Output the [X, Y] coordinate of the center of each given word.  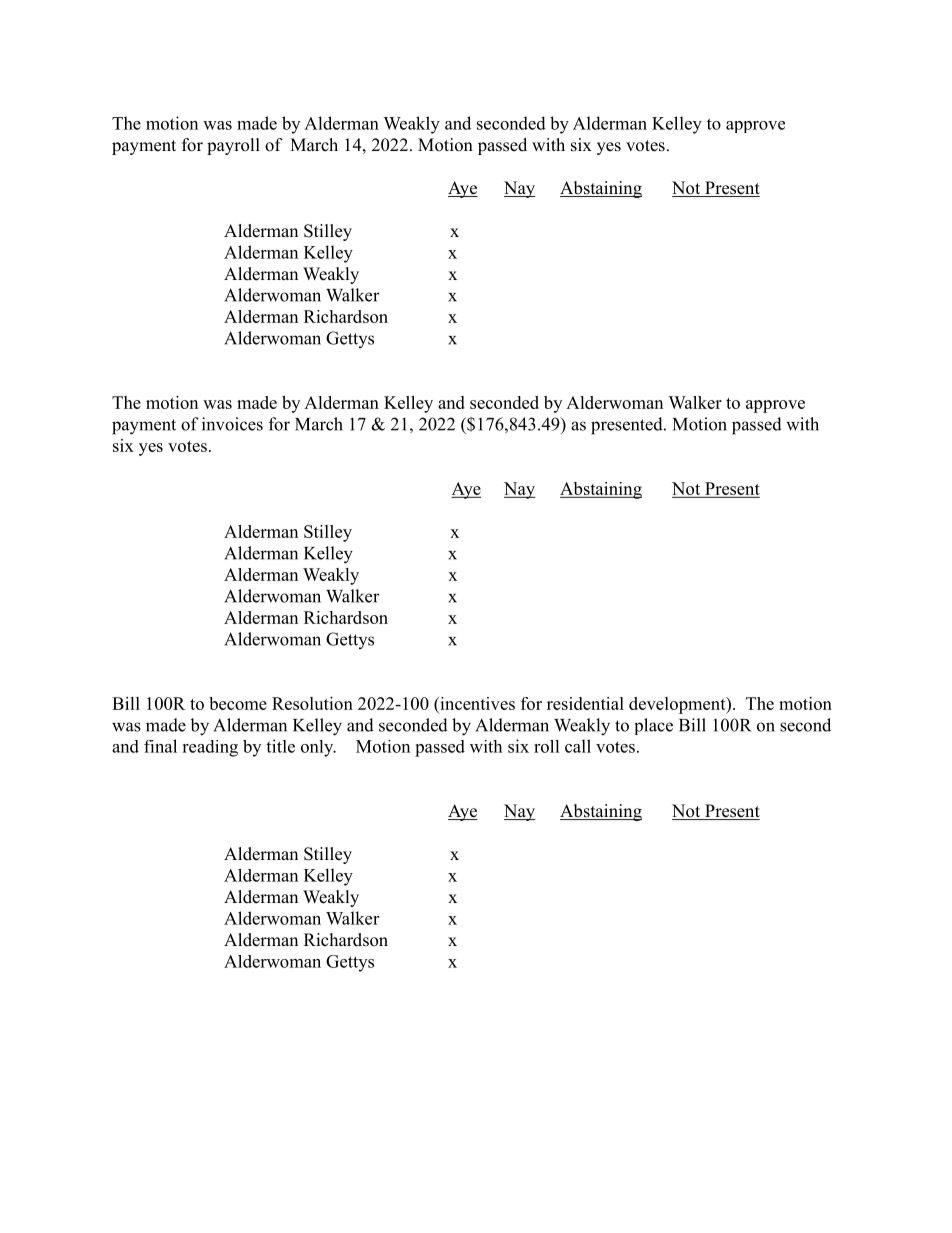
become [238, 703]
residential [585, 703]
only [318, 748]
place [653, 726]
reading [210, 748]
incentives [476, 703]
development [678, 705]
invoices [232, 424]
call [578, 746]
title [280, 746]
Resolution [312, 703]
